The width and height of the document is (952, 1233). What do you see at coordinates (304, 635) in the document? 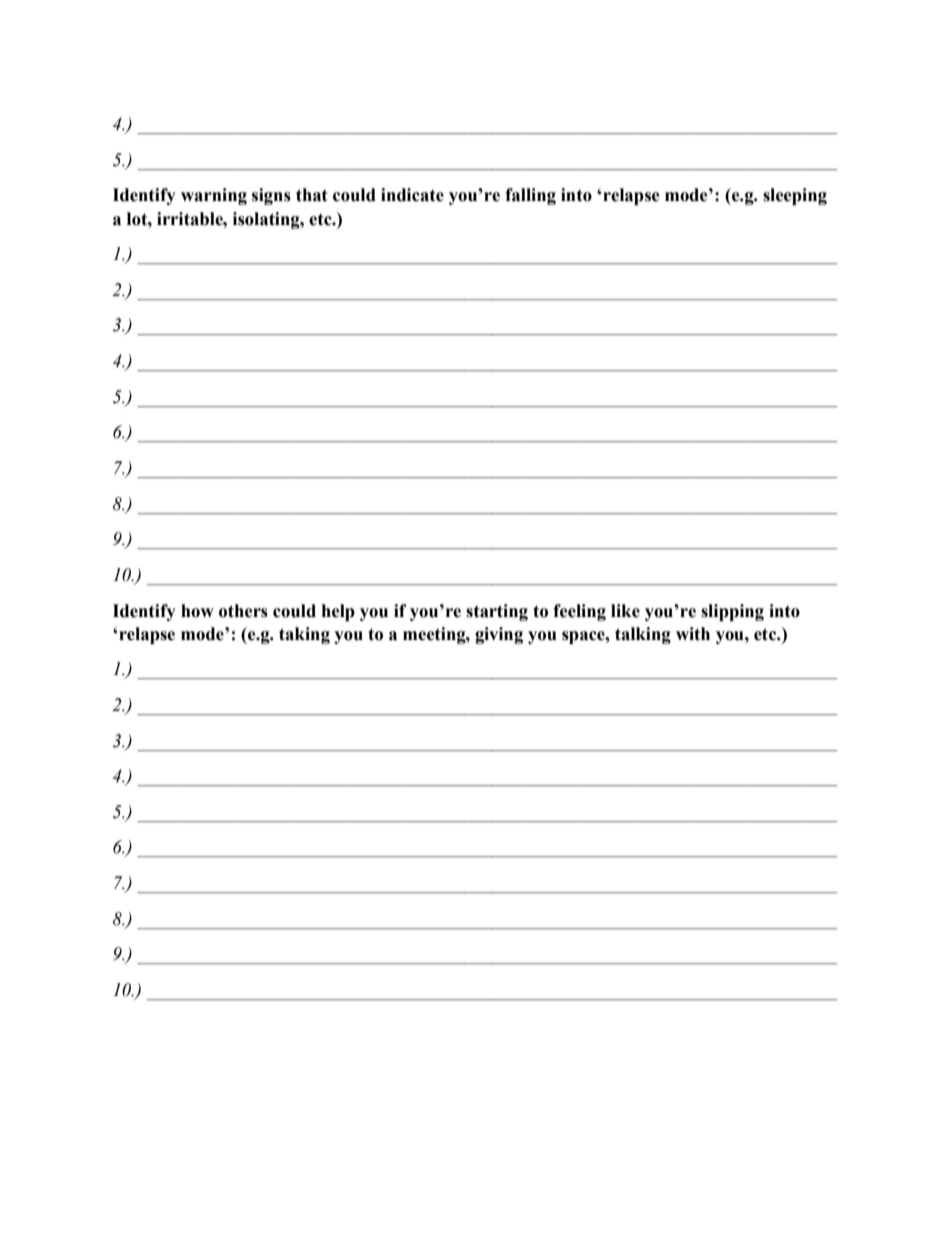
I see `taking` at bounding box center [304, 635].
